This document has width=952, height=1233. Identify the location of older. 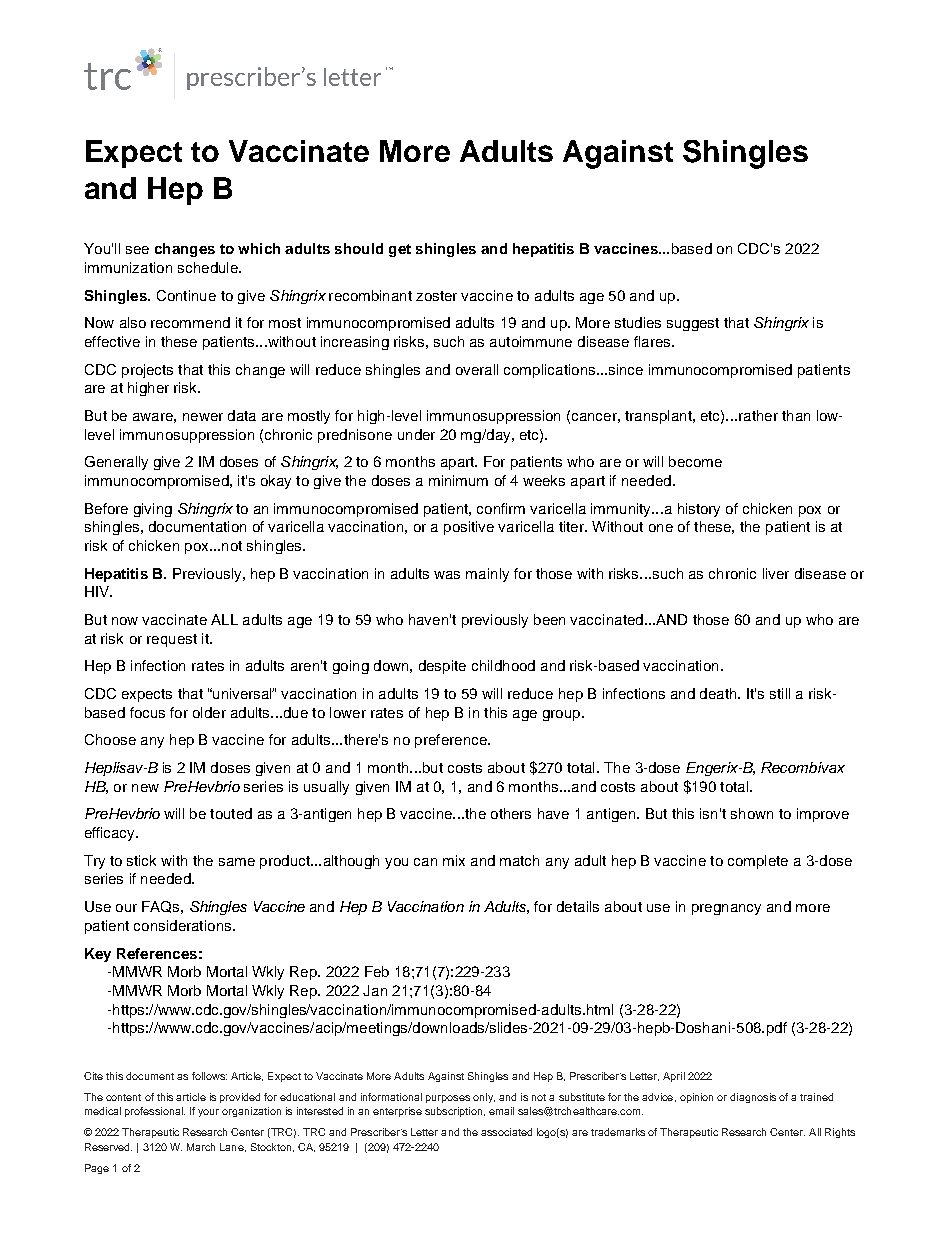
(209, 712).
